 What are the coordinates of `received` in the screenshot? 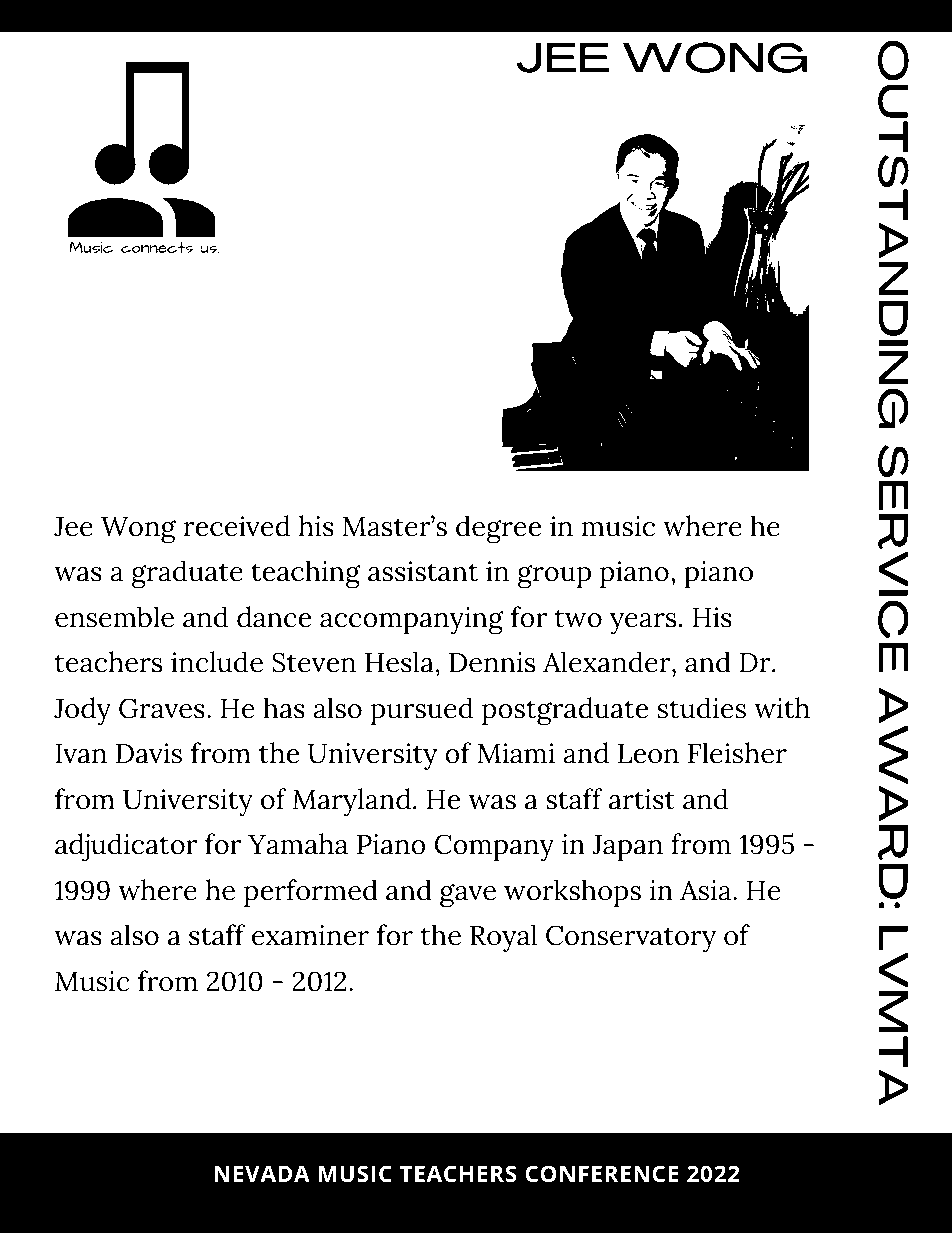 It's located at (236, 526).
